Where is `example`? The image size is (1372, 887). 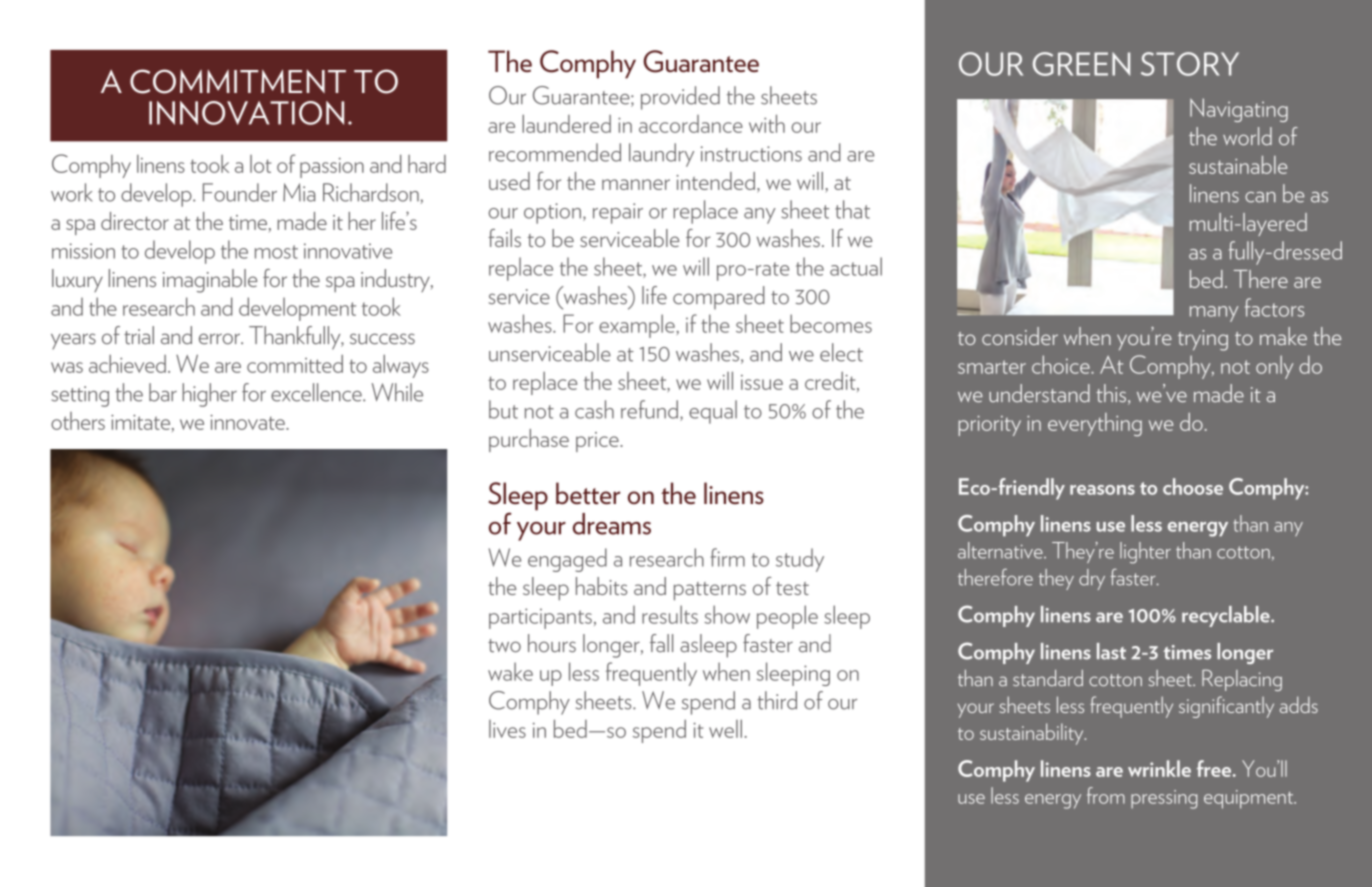
example is located at coordinates (638, 326).
